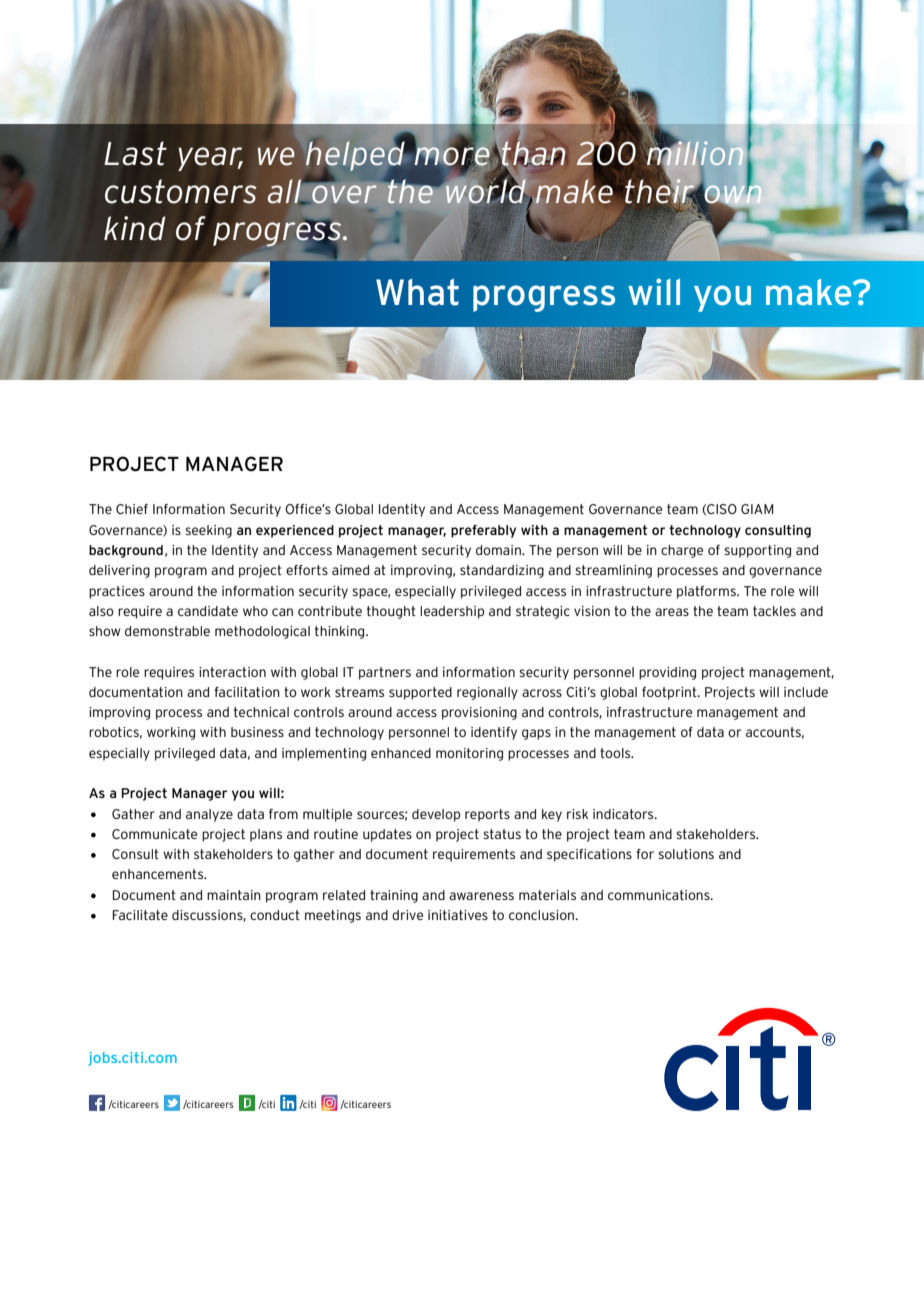  I want to click on tools, so click(616, 753).
